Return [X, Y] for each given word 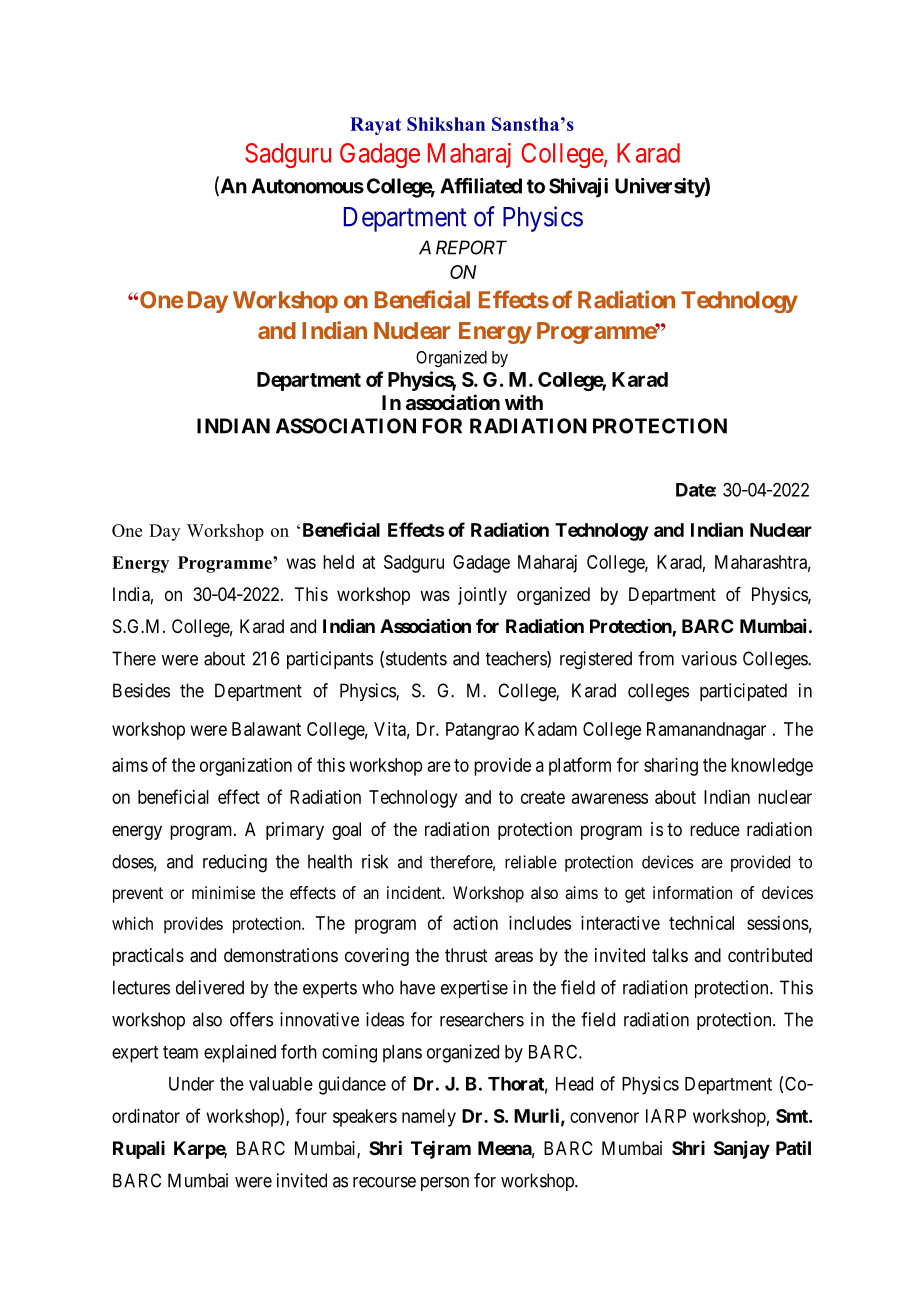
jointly [482, 596]
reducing [235, 863]
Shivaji [578, 188]
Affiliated [481, 186]
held [338, 562]
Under [191, 1084]
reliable [531, 862]
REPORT [471, 247]
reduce [715, 829]
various [709, 658]
